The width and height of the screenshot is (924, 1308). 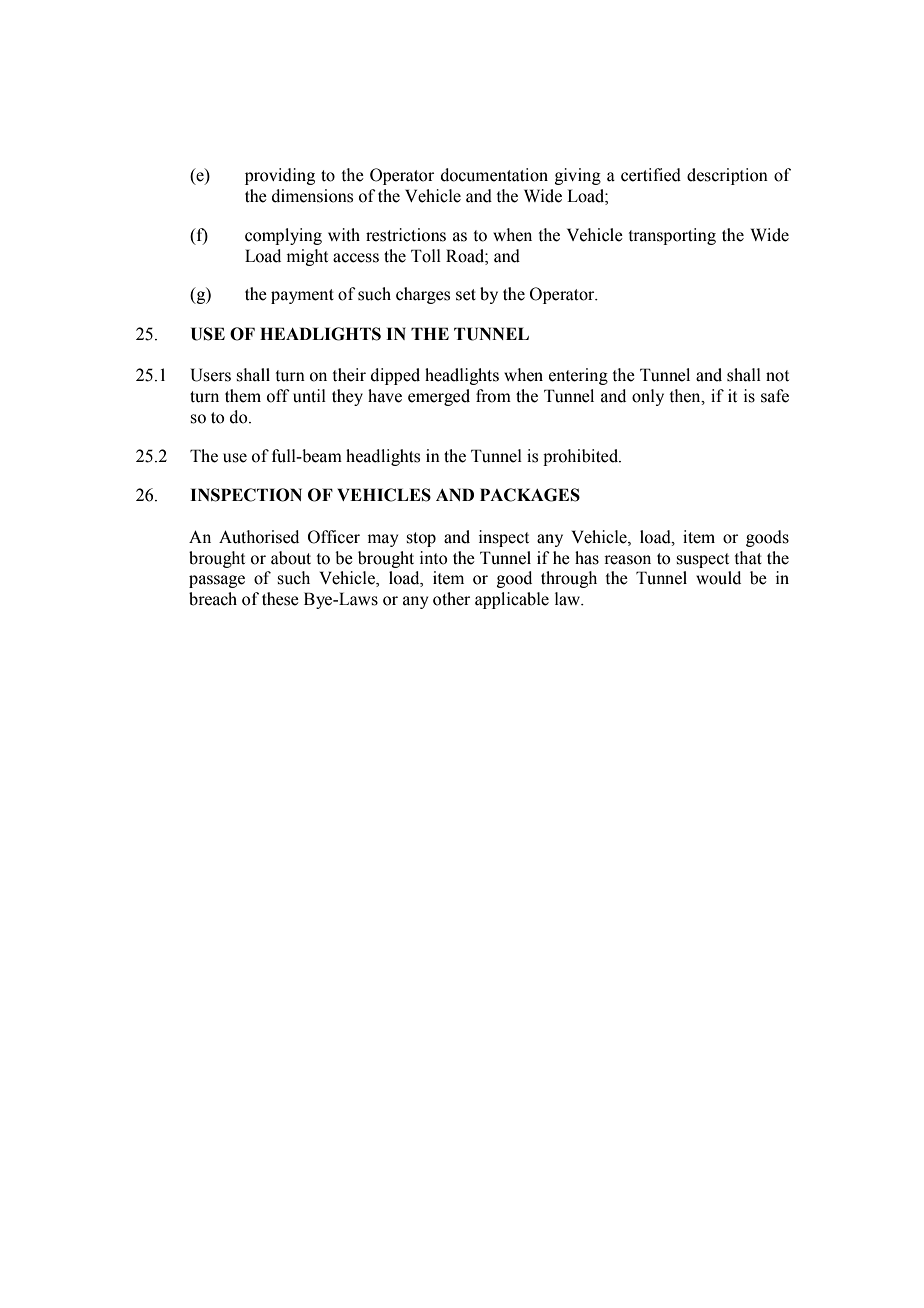 What do you see at coordinates (777, 376) in the screenshot?
I see `not` at bounding box center [777, 376].
